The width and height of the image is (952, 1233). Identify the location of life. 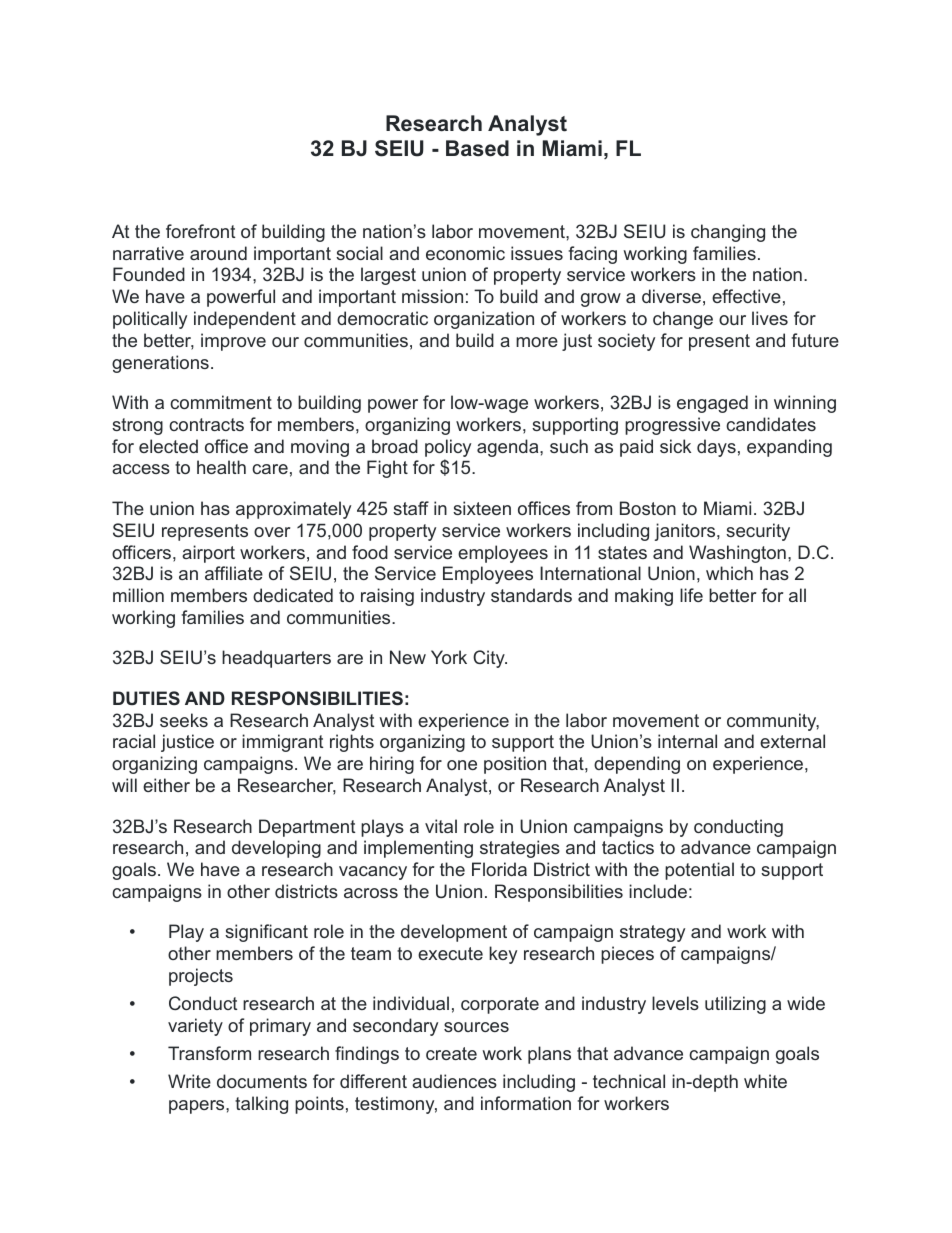
(691, 595).
